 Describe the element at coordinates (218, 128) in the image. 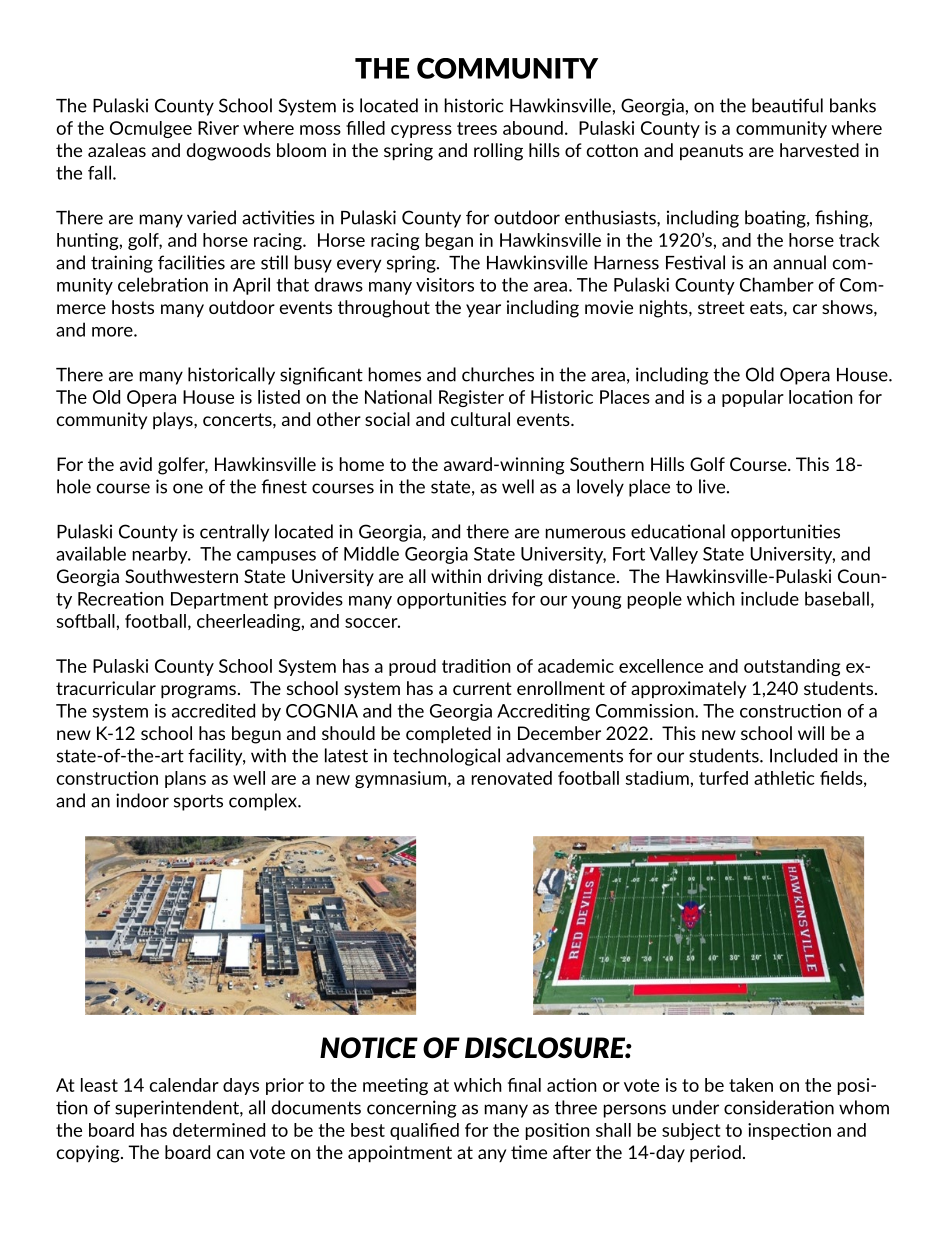

I see `River` at that location.
